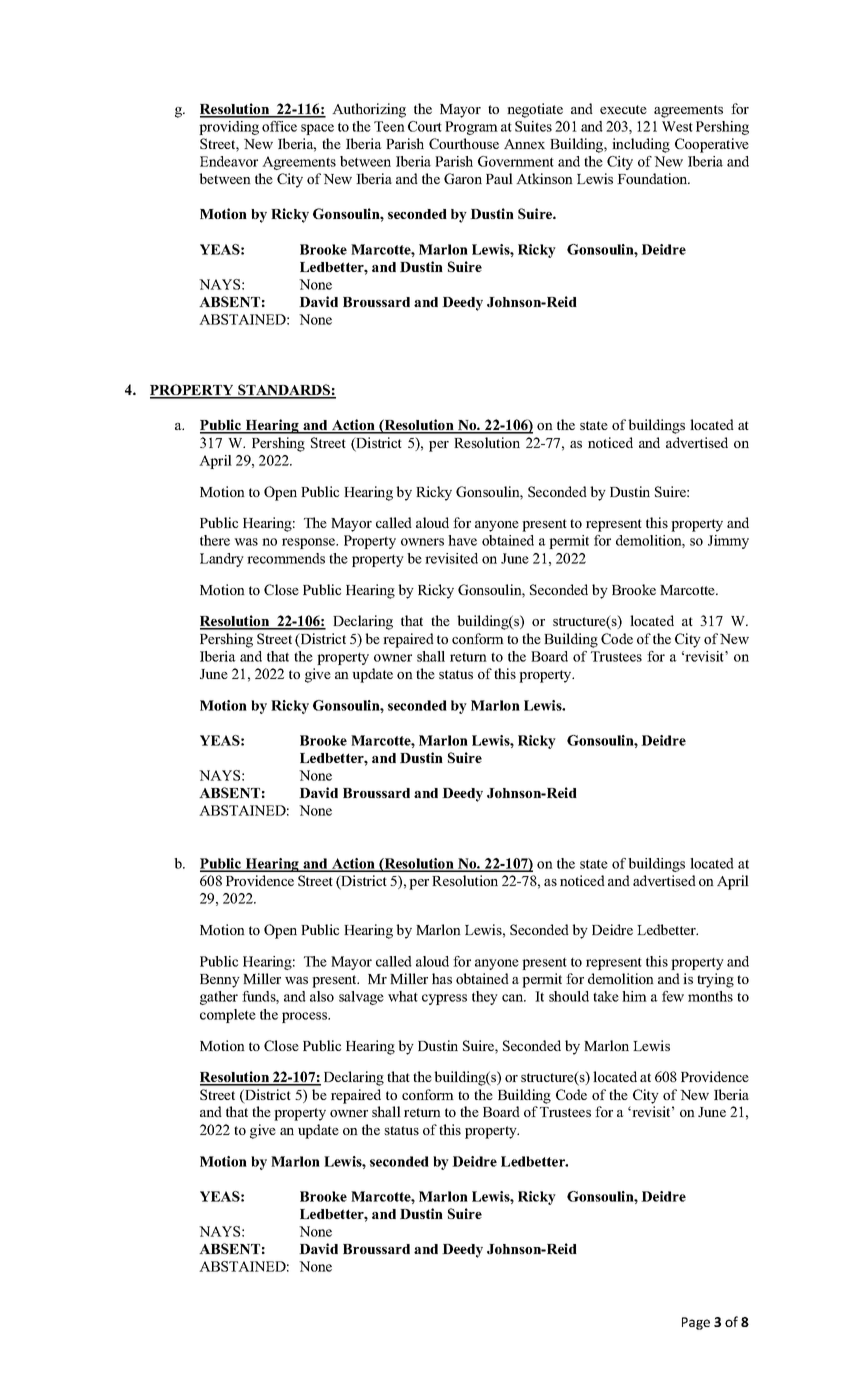 The width and height of the screenshot is (849, 1400). I want to click on Page, so click(696, 1323).
